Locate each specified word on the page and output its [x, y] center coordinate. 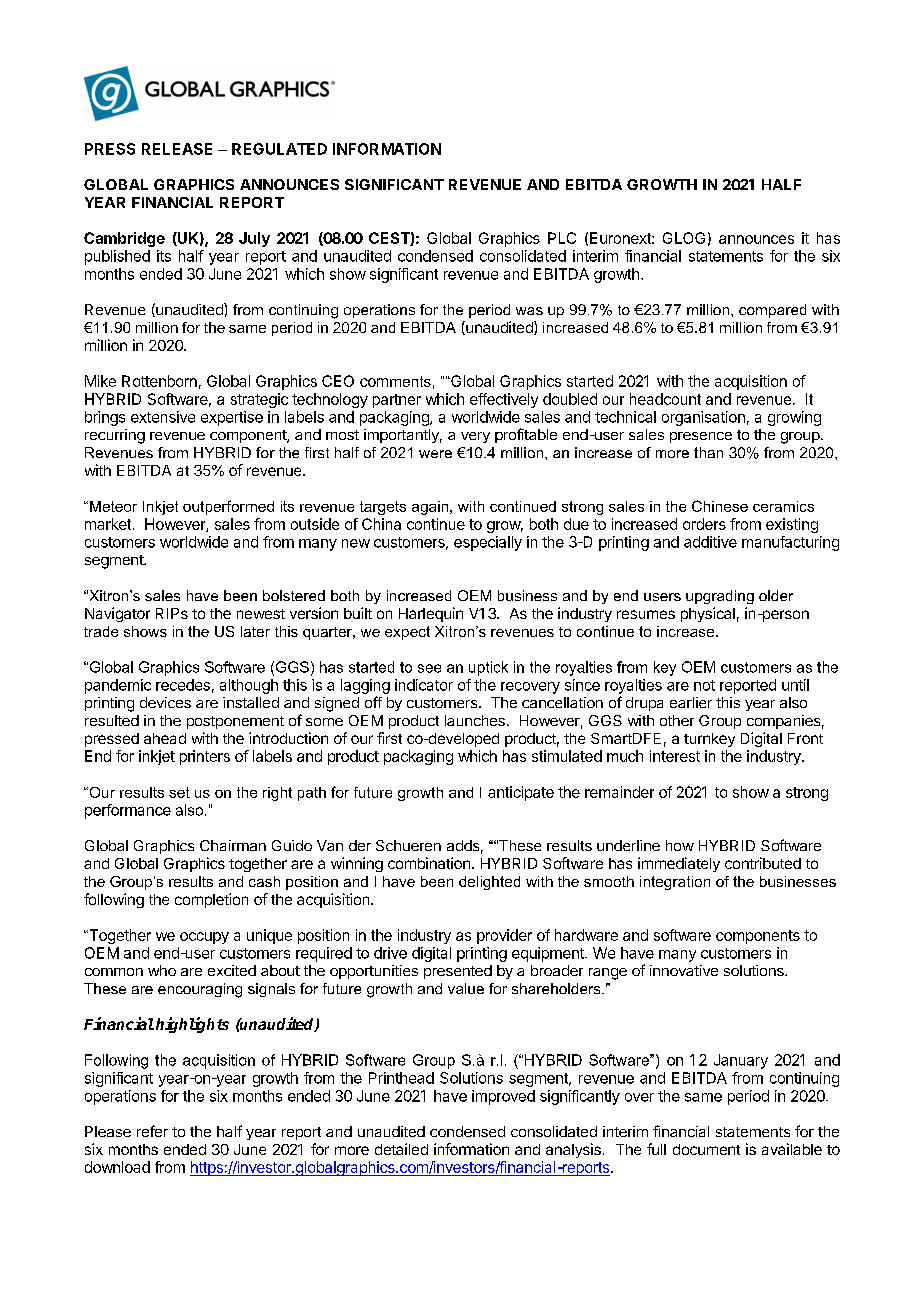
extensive [163, 417]
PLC [562, 238]
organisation [703, 418]
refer [152, 1131]
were [435, 454]
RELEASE [177, 149]
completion [211, 900]
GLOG [684, 238]
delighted [489, 883]
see [429, 668]
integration [675, 883]
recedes [183, 685]
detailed [401, 1149]
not [704, 685]
